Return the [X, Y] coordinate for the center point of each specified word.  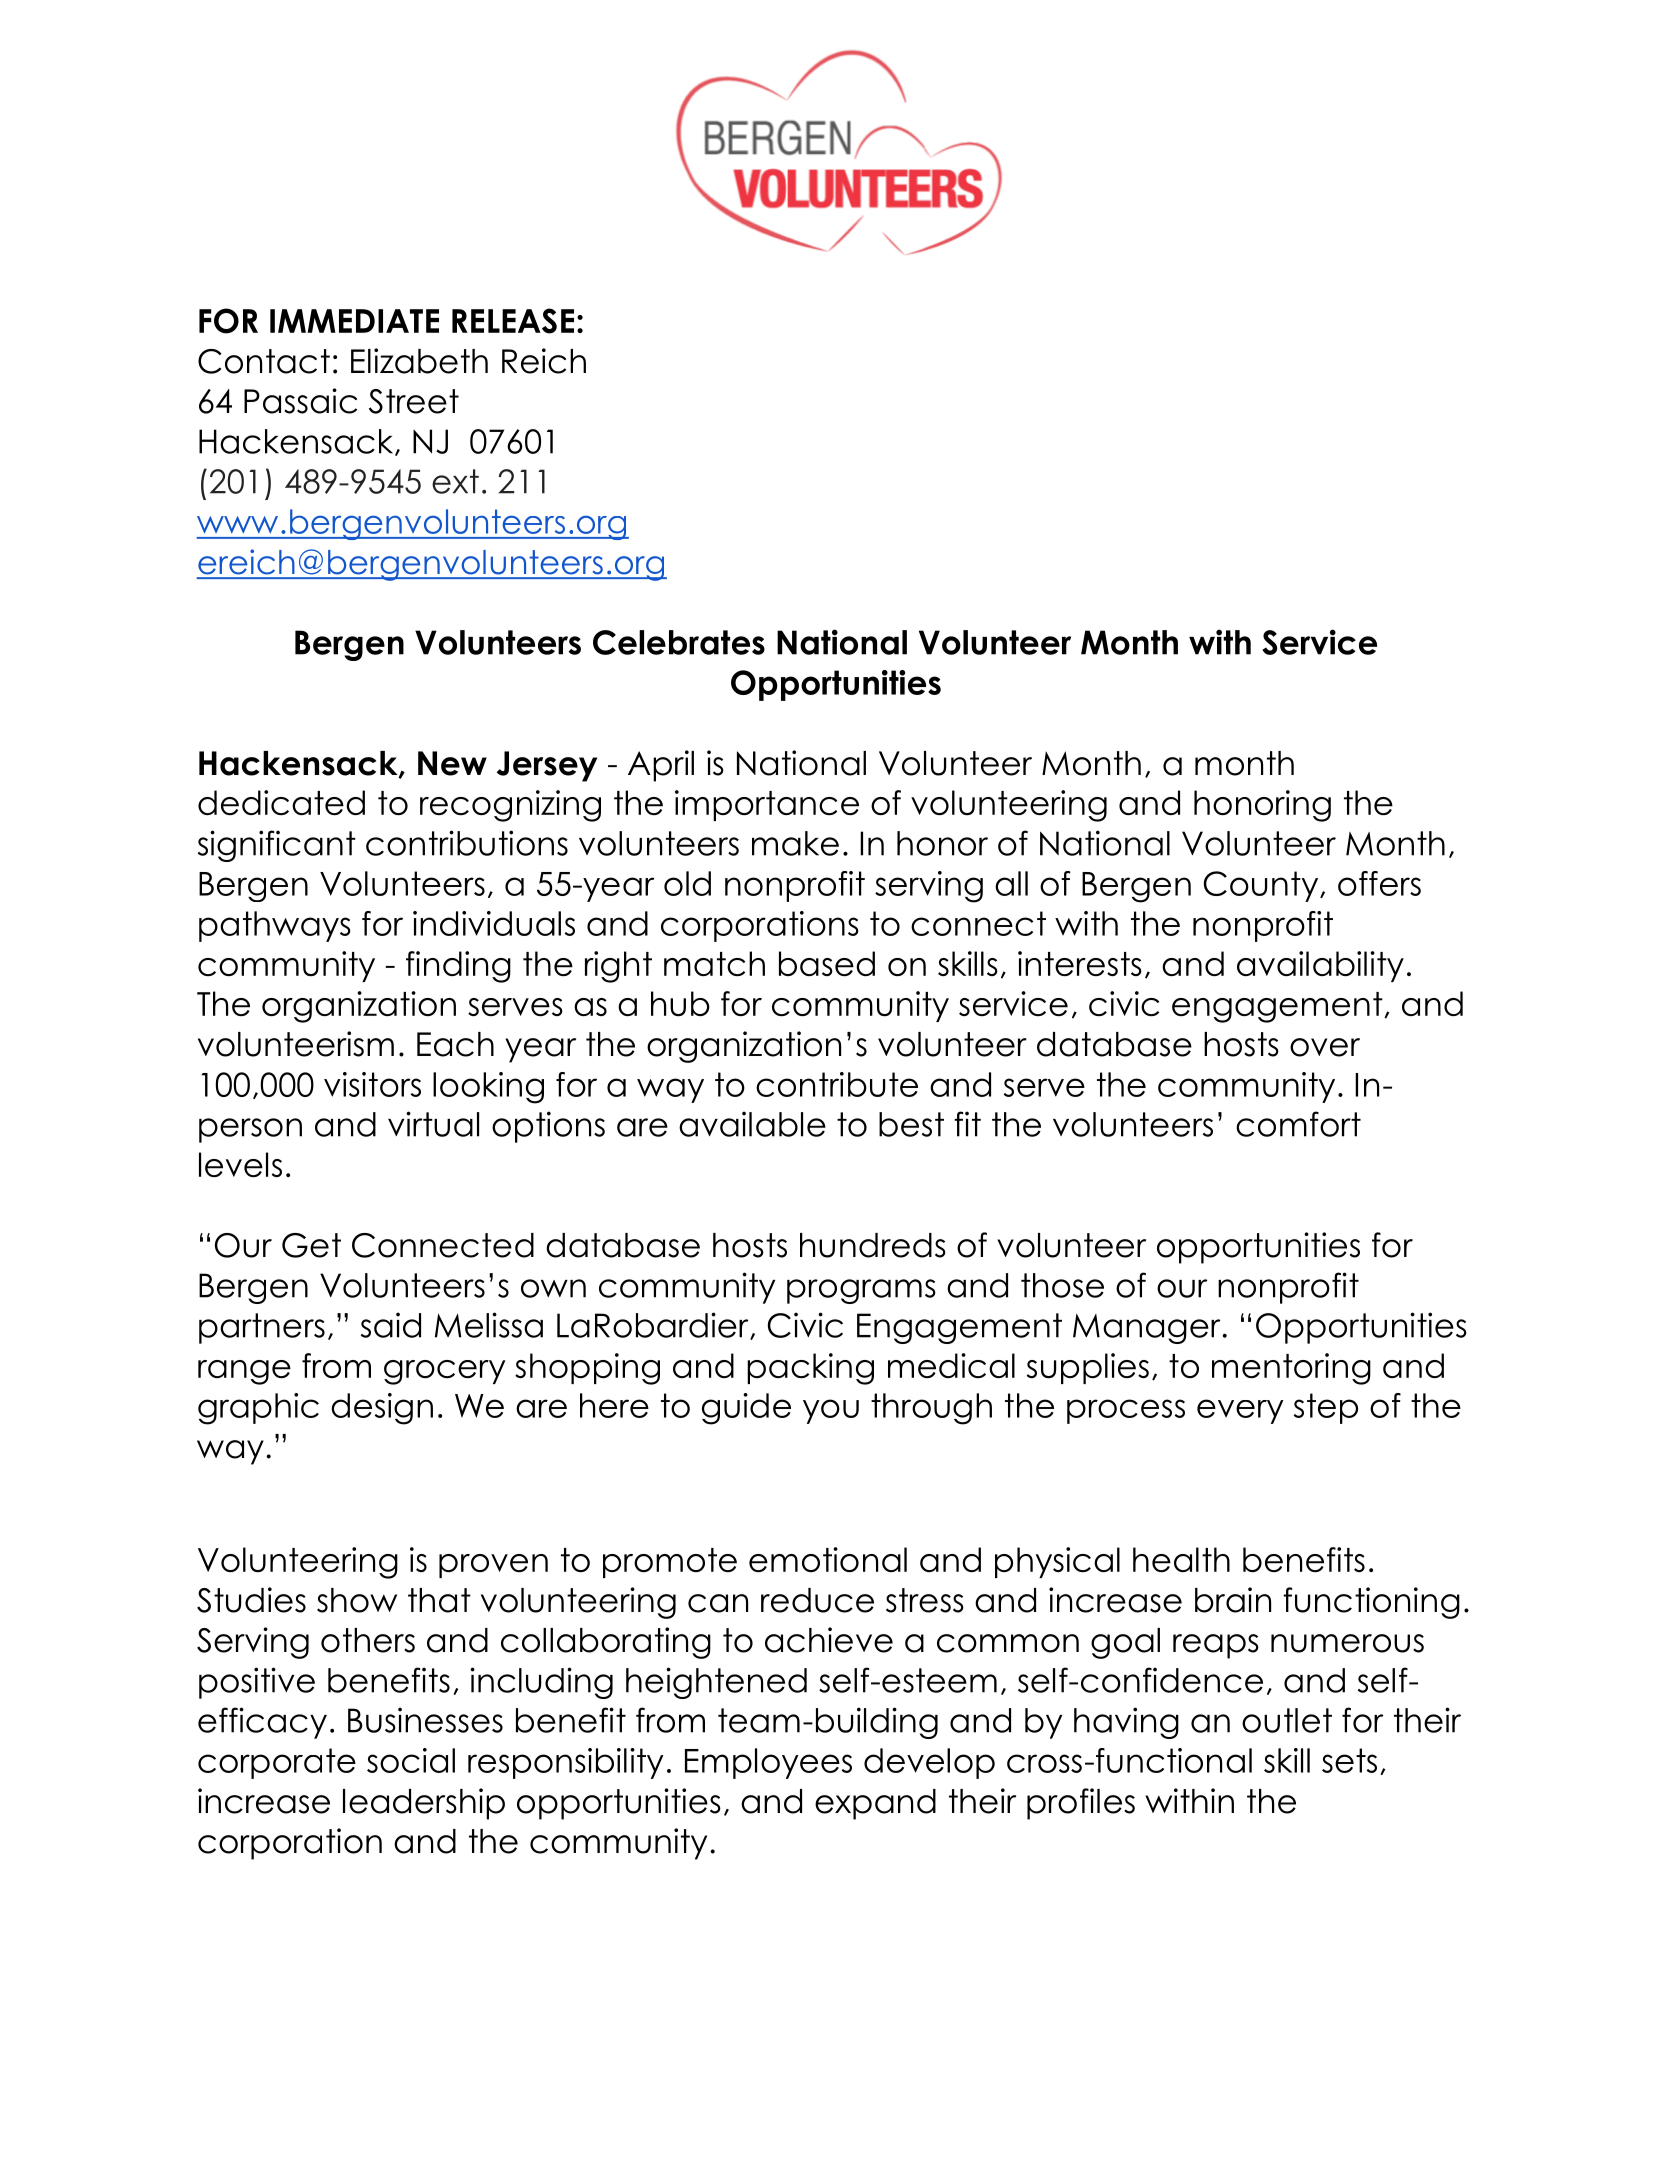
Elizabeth [419, 361]
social [411, 1760]
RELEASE [513, 321]
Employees [768, 1763]
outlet [1287, 1720]
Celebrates [679, 642]
